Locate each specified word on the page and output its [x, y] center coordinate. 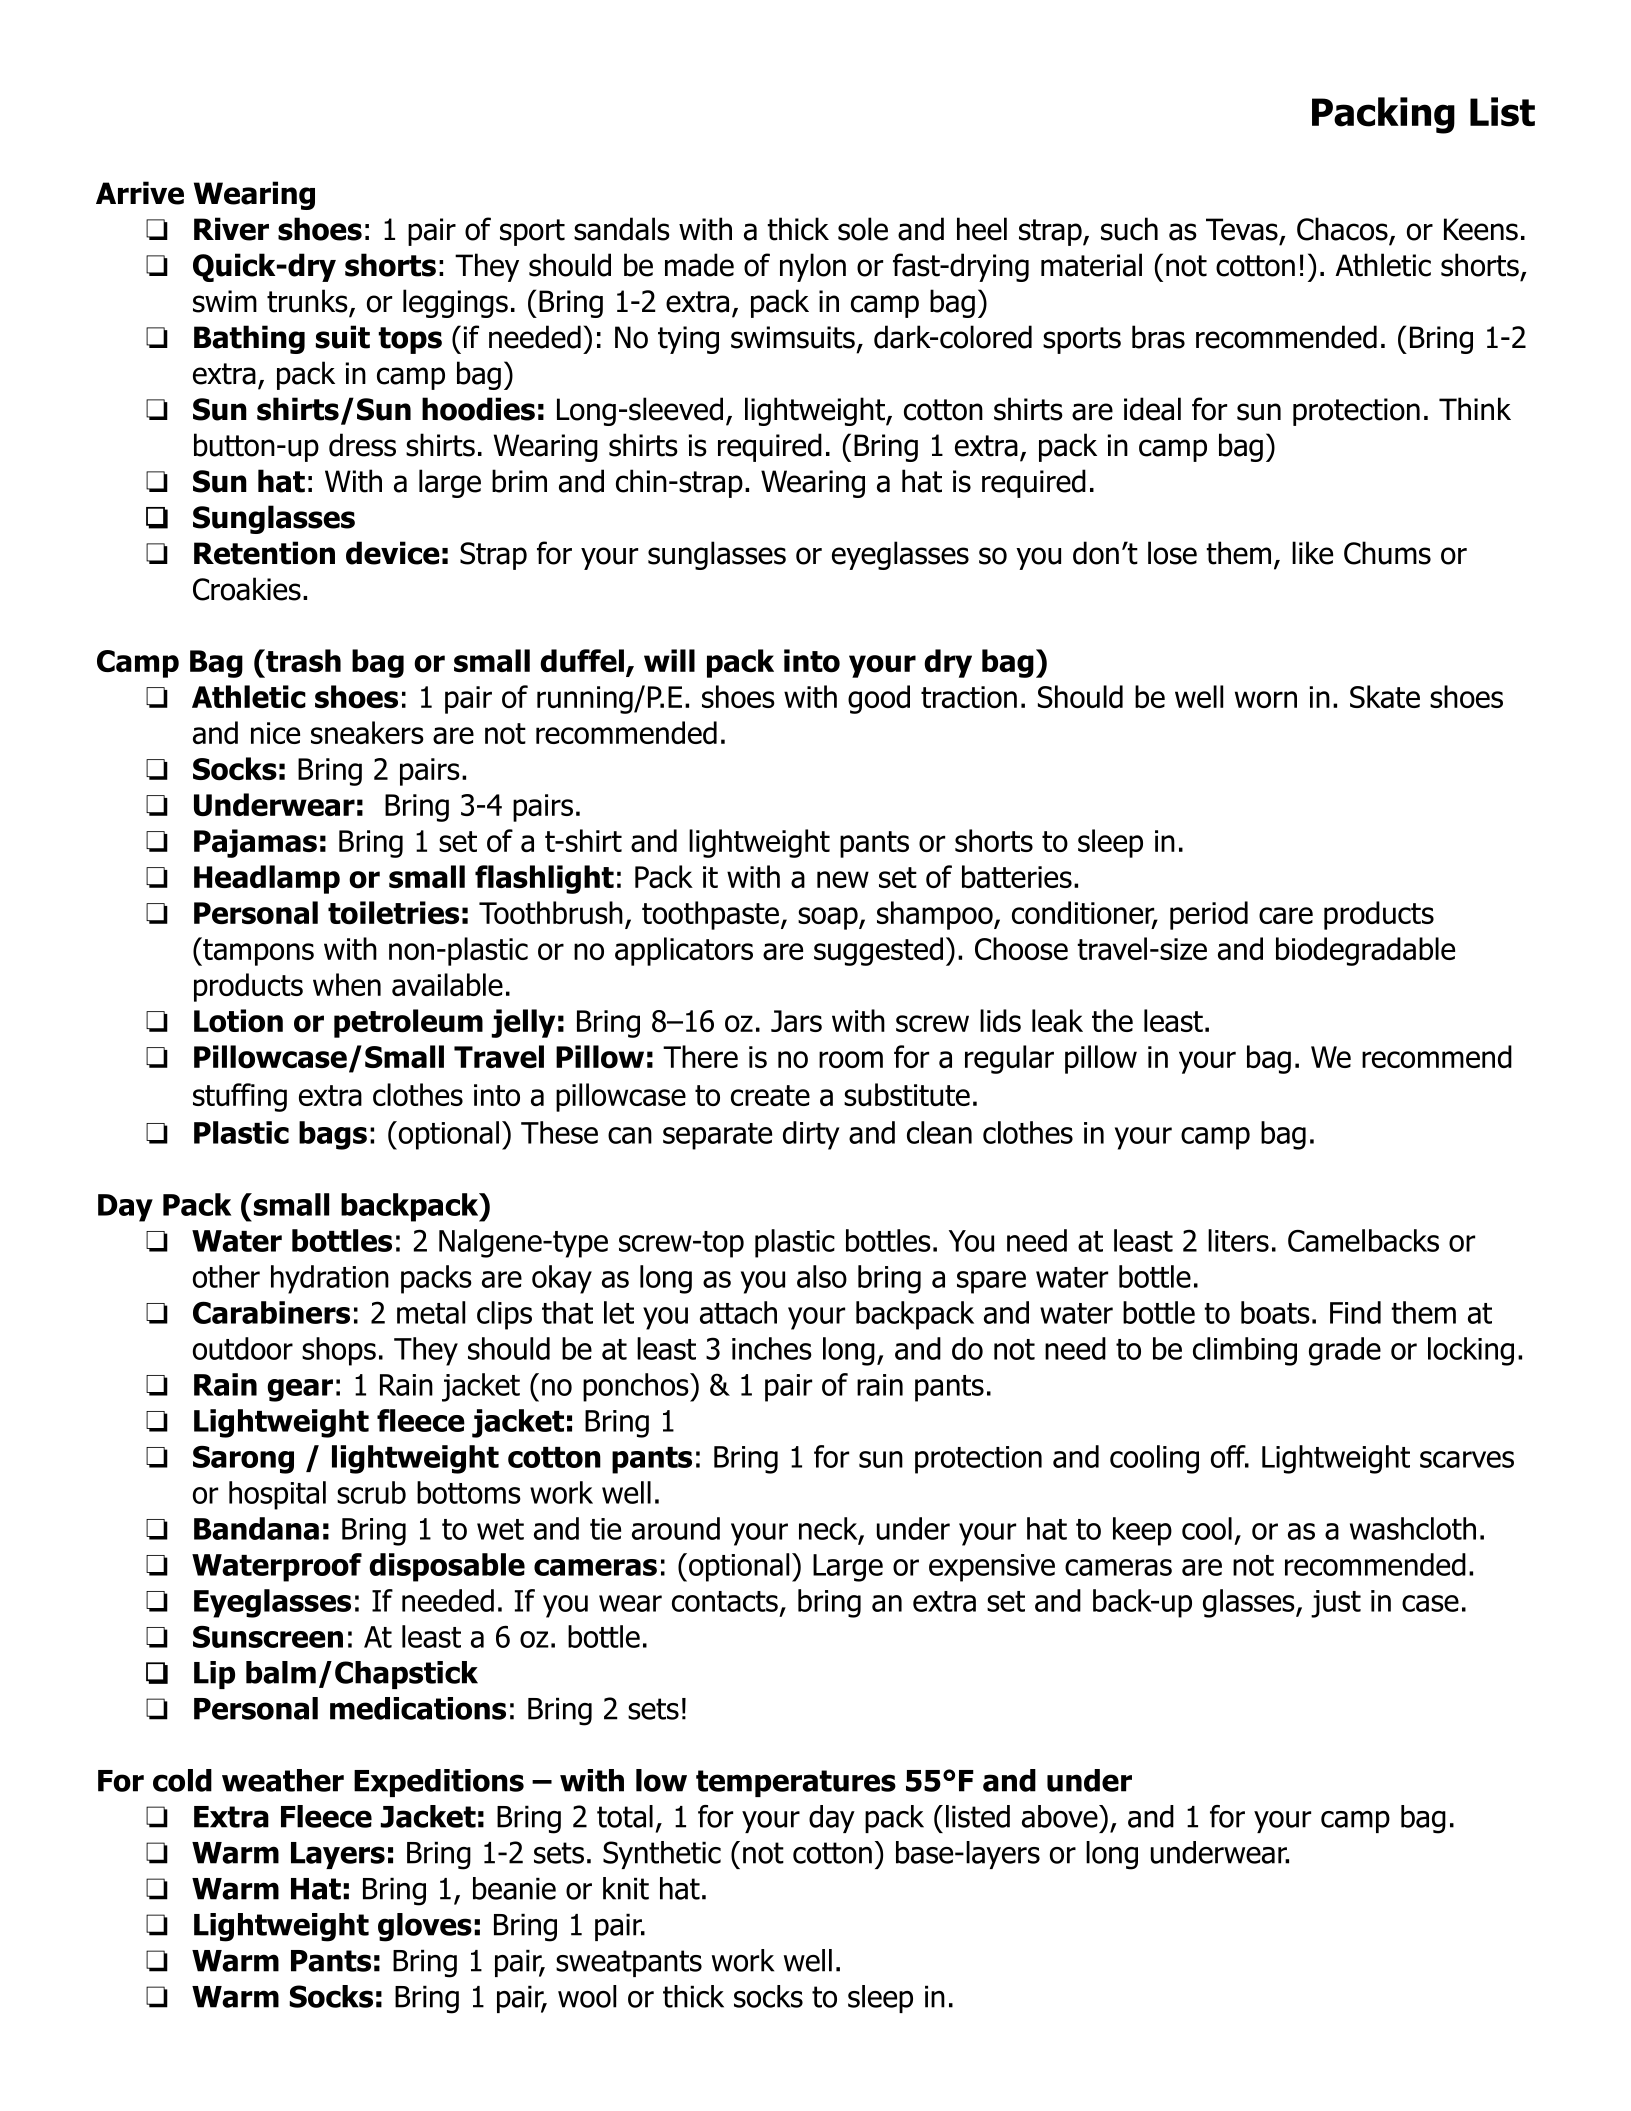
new [843, 879]
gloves [425, 1927]
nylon [813, 267]
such [1129, 229]
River [231, 229]
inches [772, 1348]
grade [1345, 1351]
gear [300, 1390]
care [1286, 915]
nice [275, 733]
